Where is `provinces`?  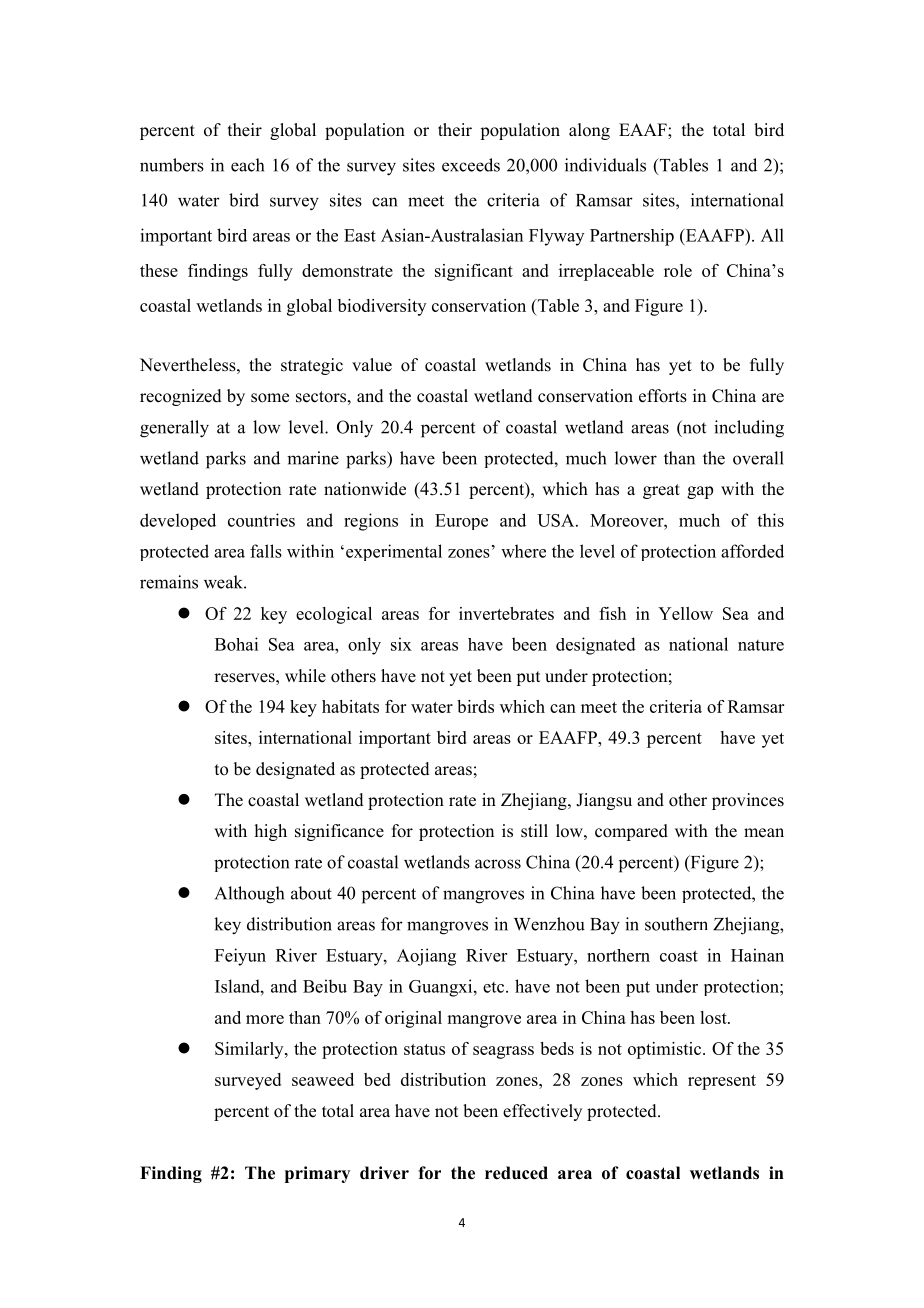 provinces is located at coordinates (748, 801).
